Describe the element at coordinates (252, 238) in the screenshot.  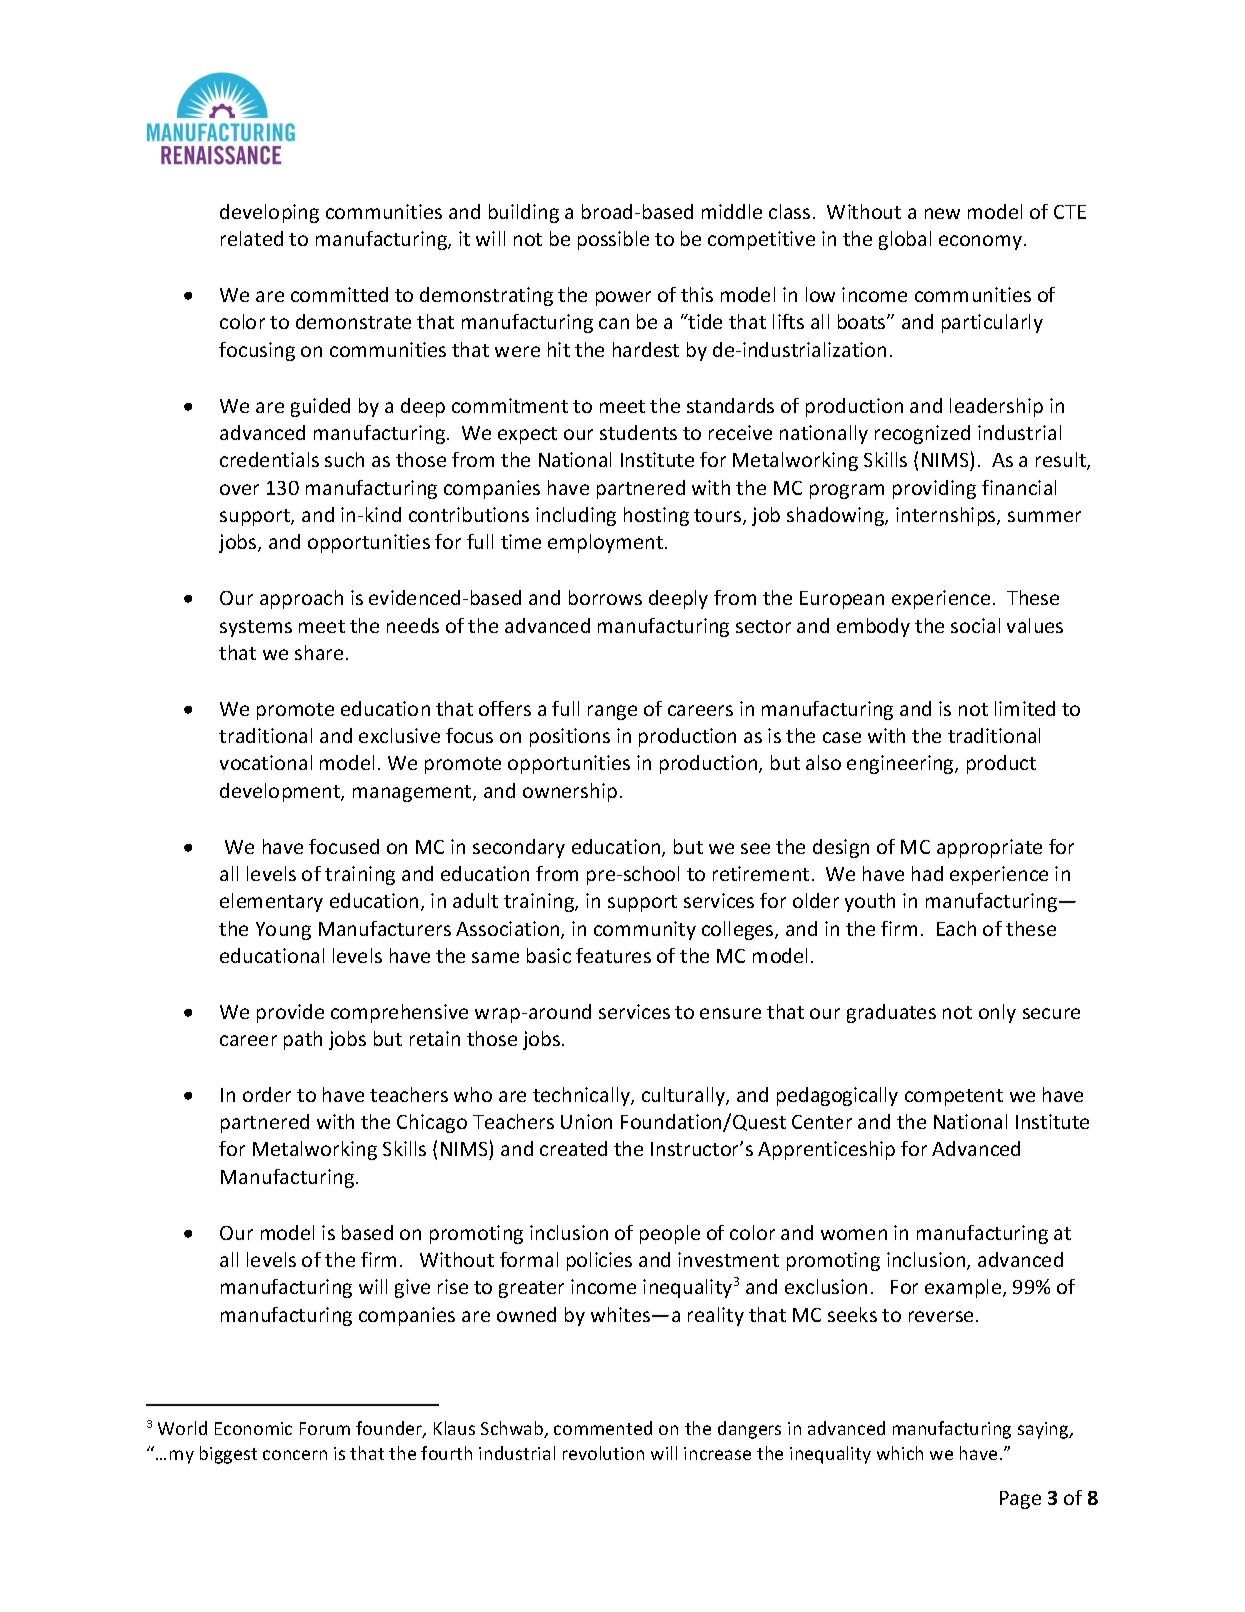
I see `related` at that location.
